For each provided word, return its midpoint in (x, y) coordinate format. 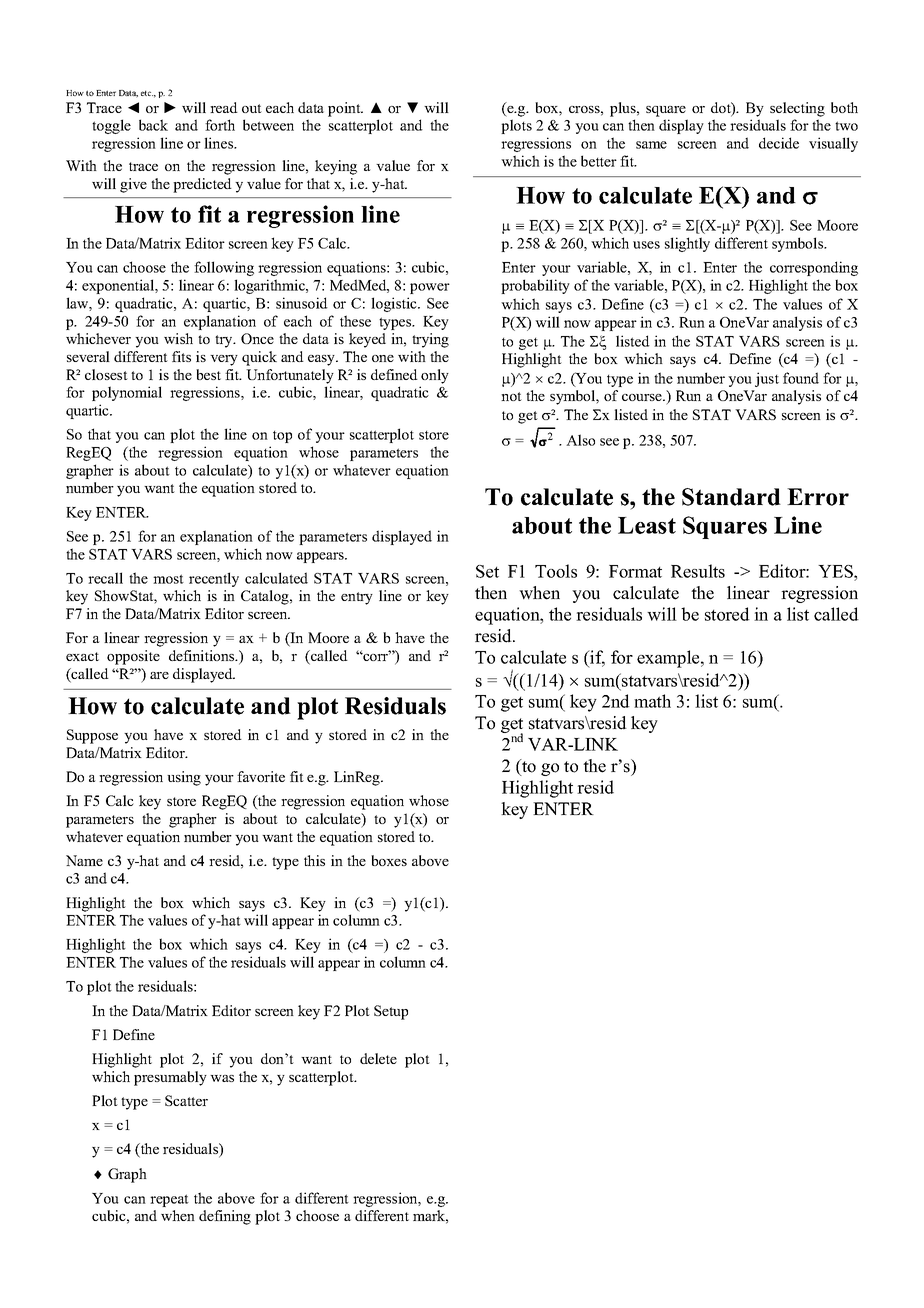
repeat (169, 1200)
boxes (389, 860)
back (153, 125)
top (282, 437)
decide (779, 143)
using (184, 778)
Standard (731, 497)
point (345, 109)
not (511, 396)
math (652, 701)
